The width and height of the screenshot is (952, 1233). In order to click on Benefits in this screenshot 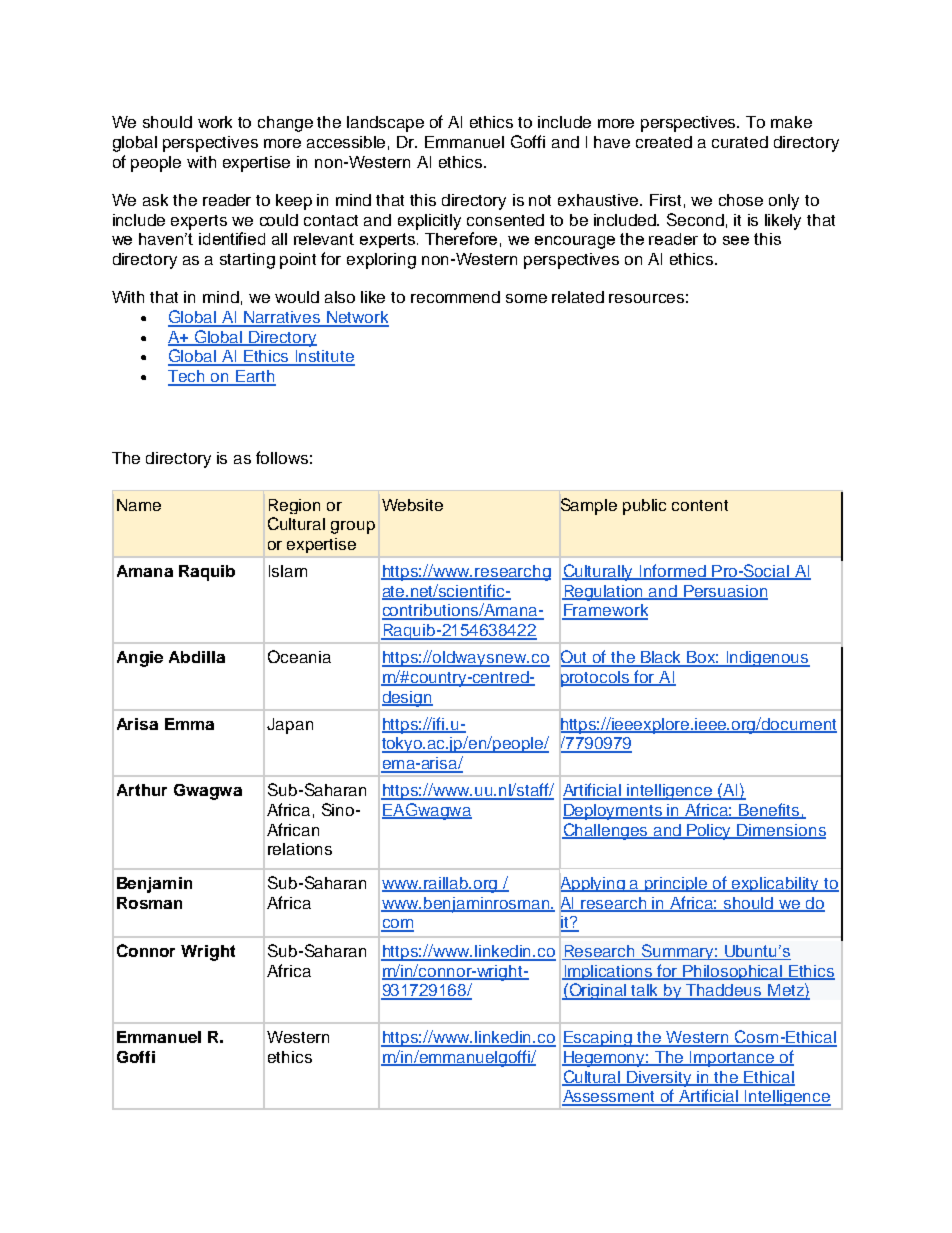, I will do `click(770, 811)`.
